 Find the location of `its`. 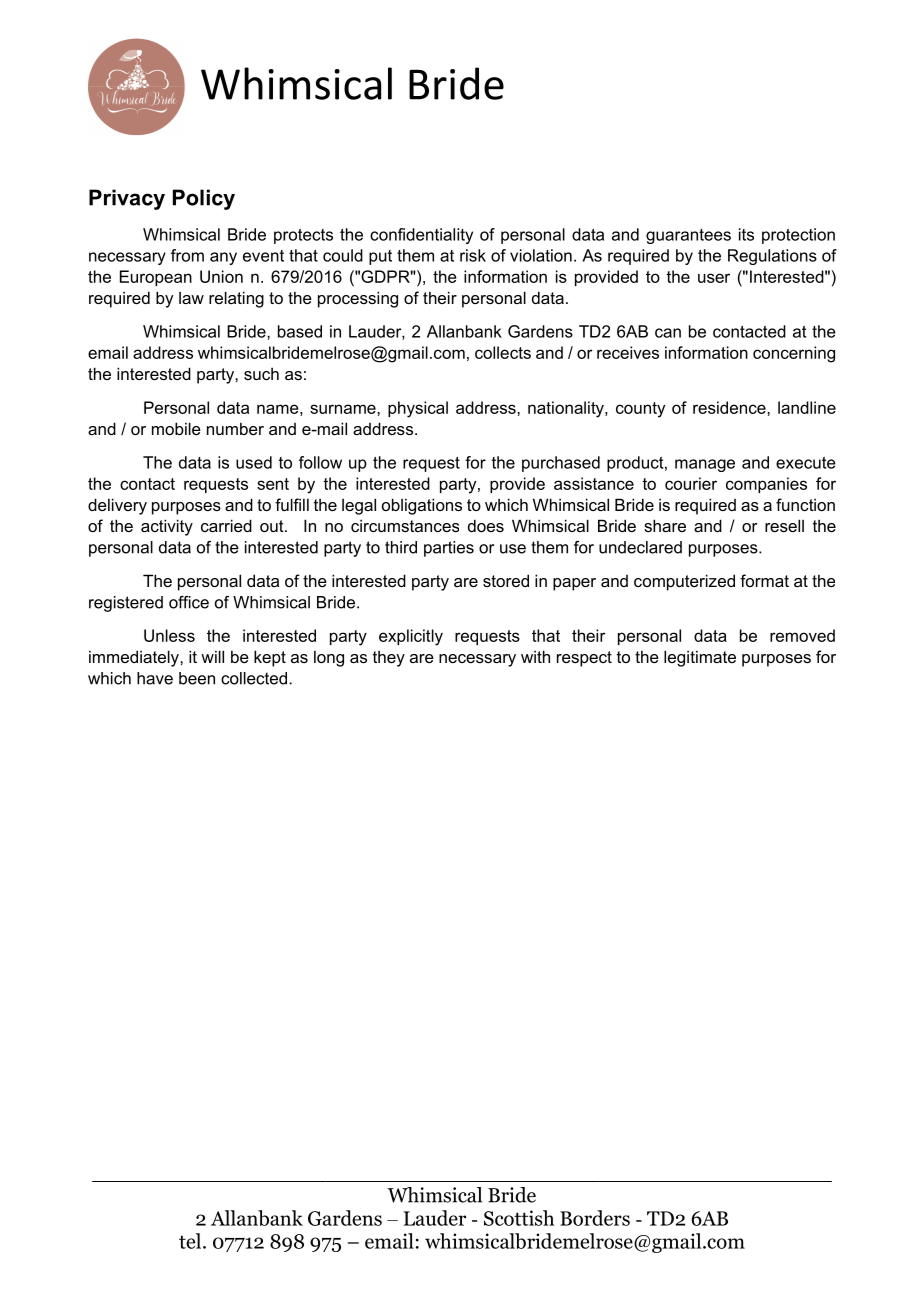

its is located at coordinates (746, 234).
